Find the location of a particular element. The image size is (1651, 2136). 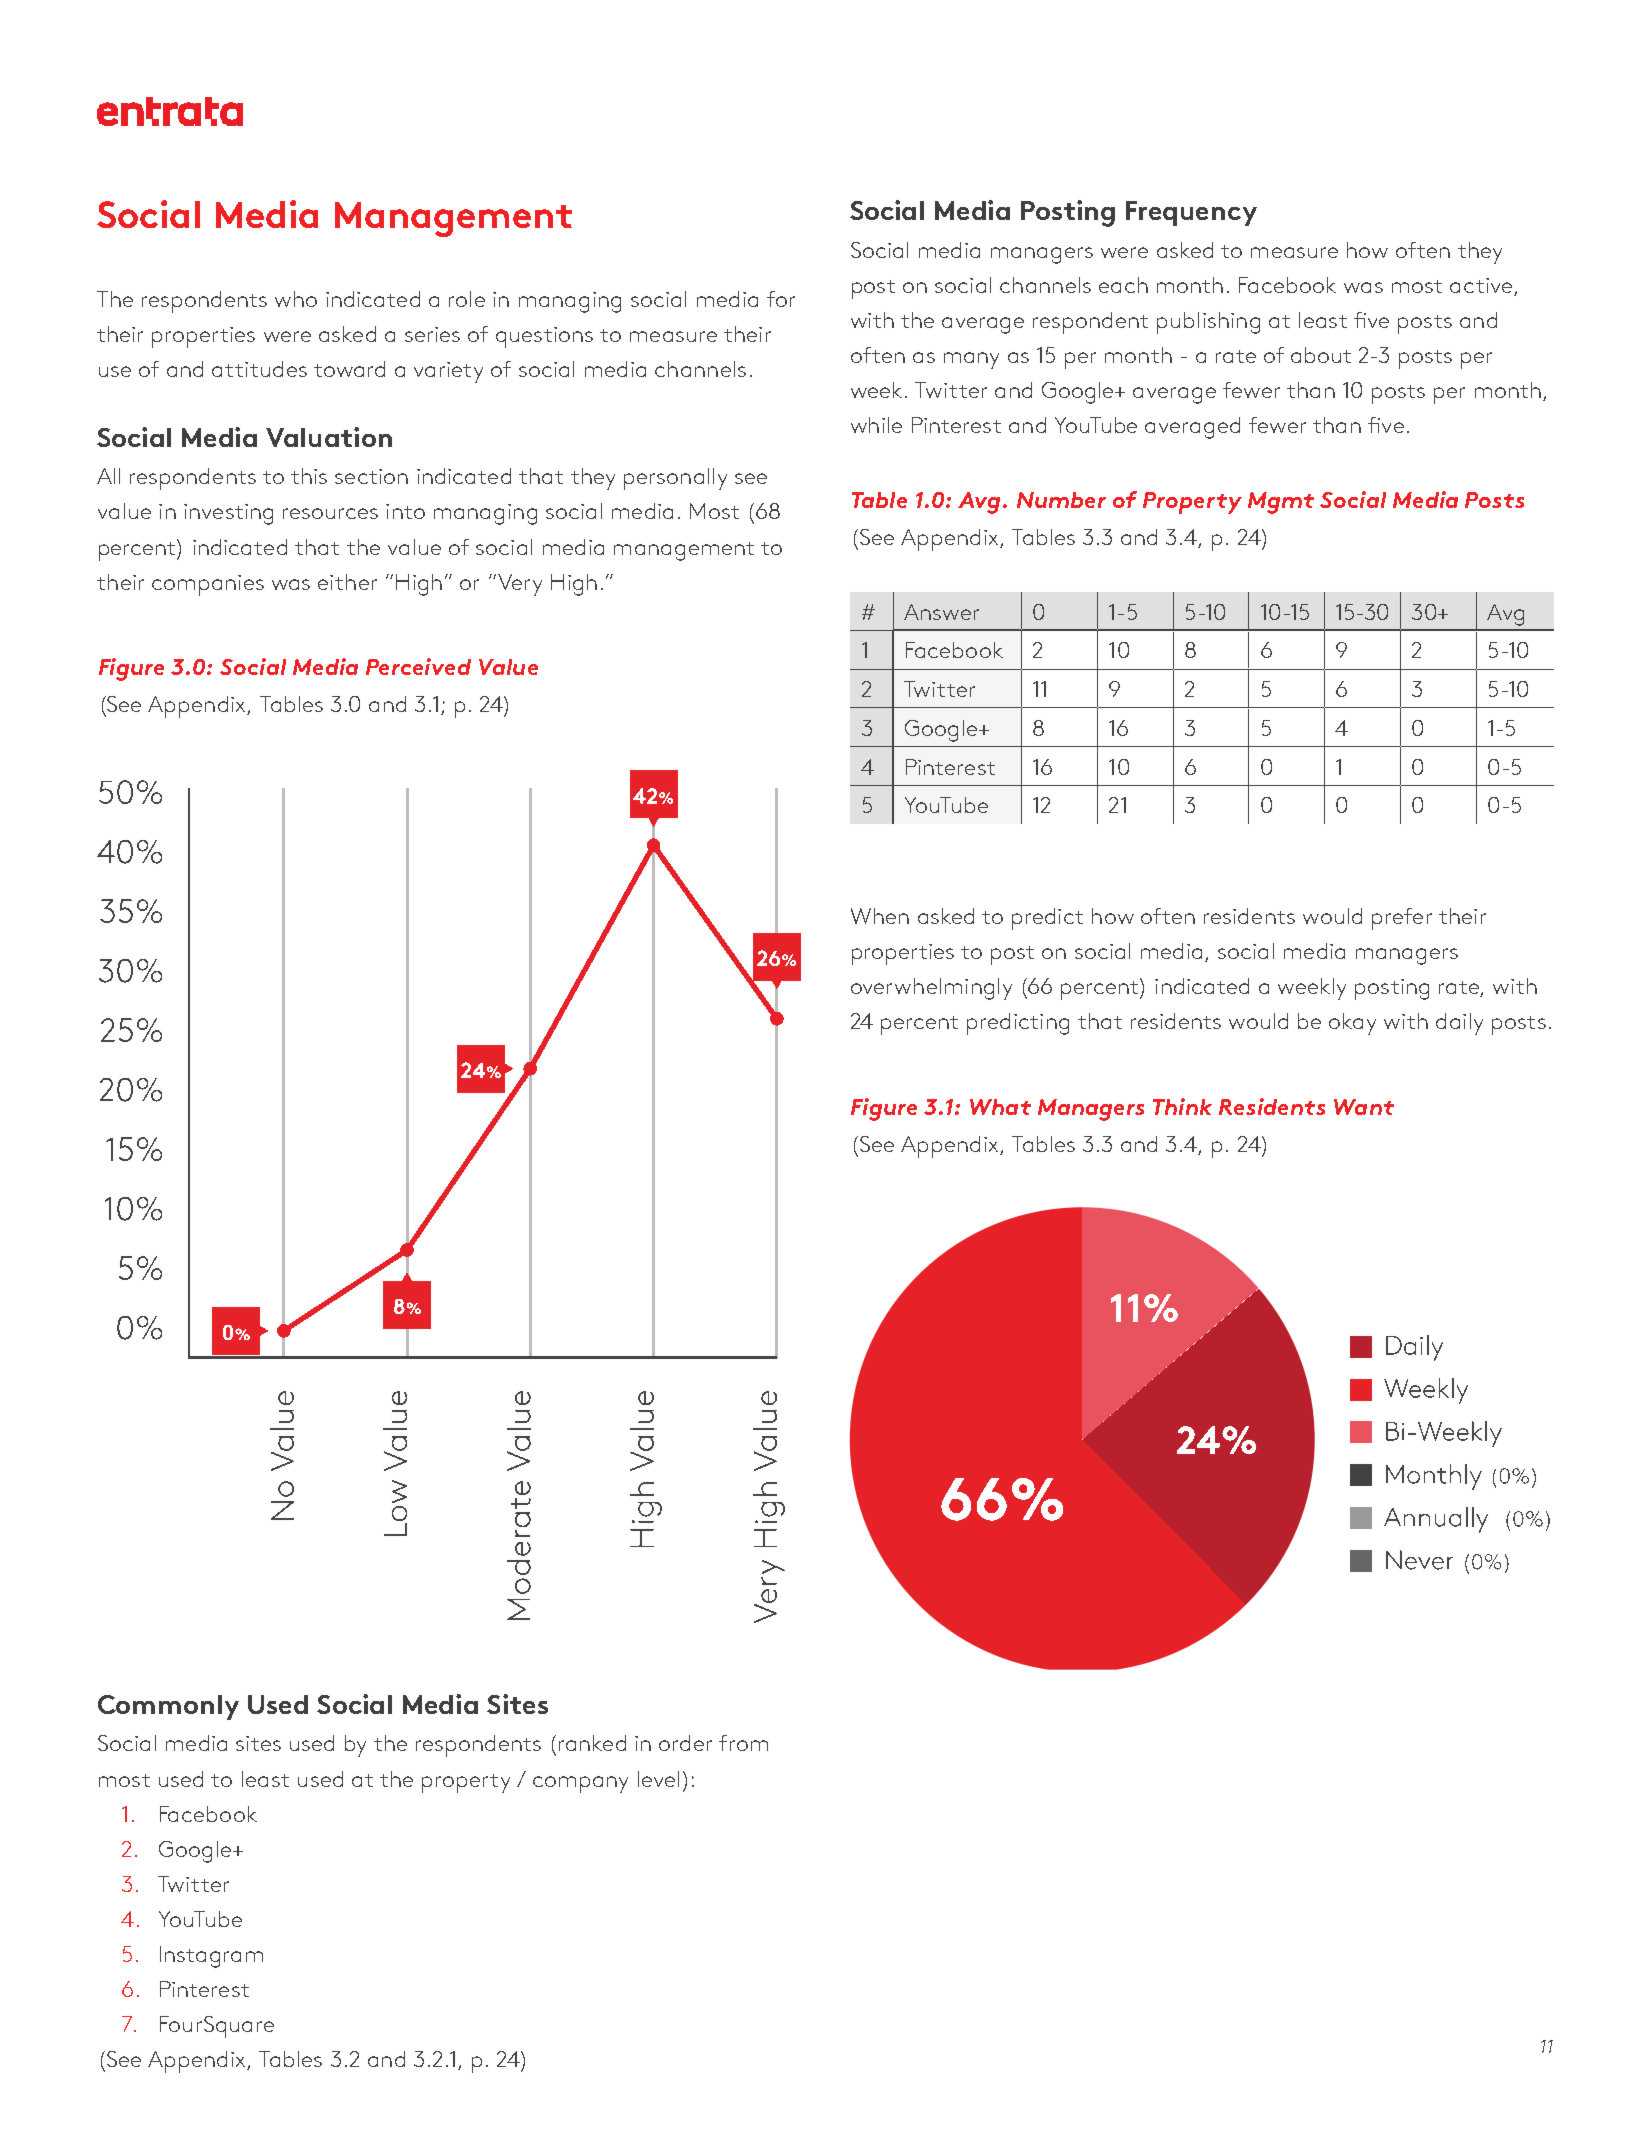

Think is located at coordinates (1182, 1106).
